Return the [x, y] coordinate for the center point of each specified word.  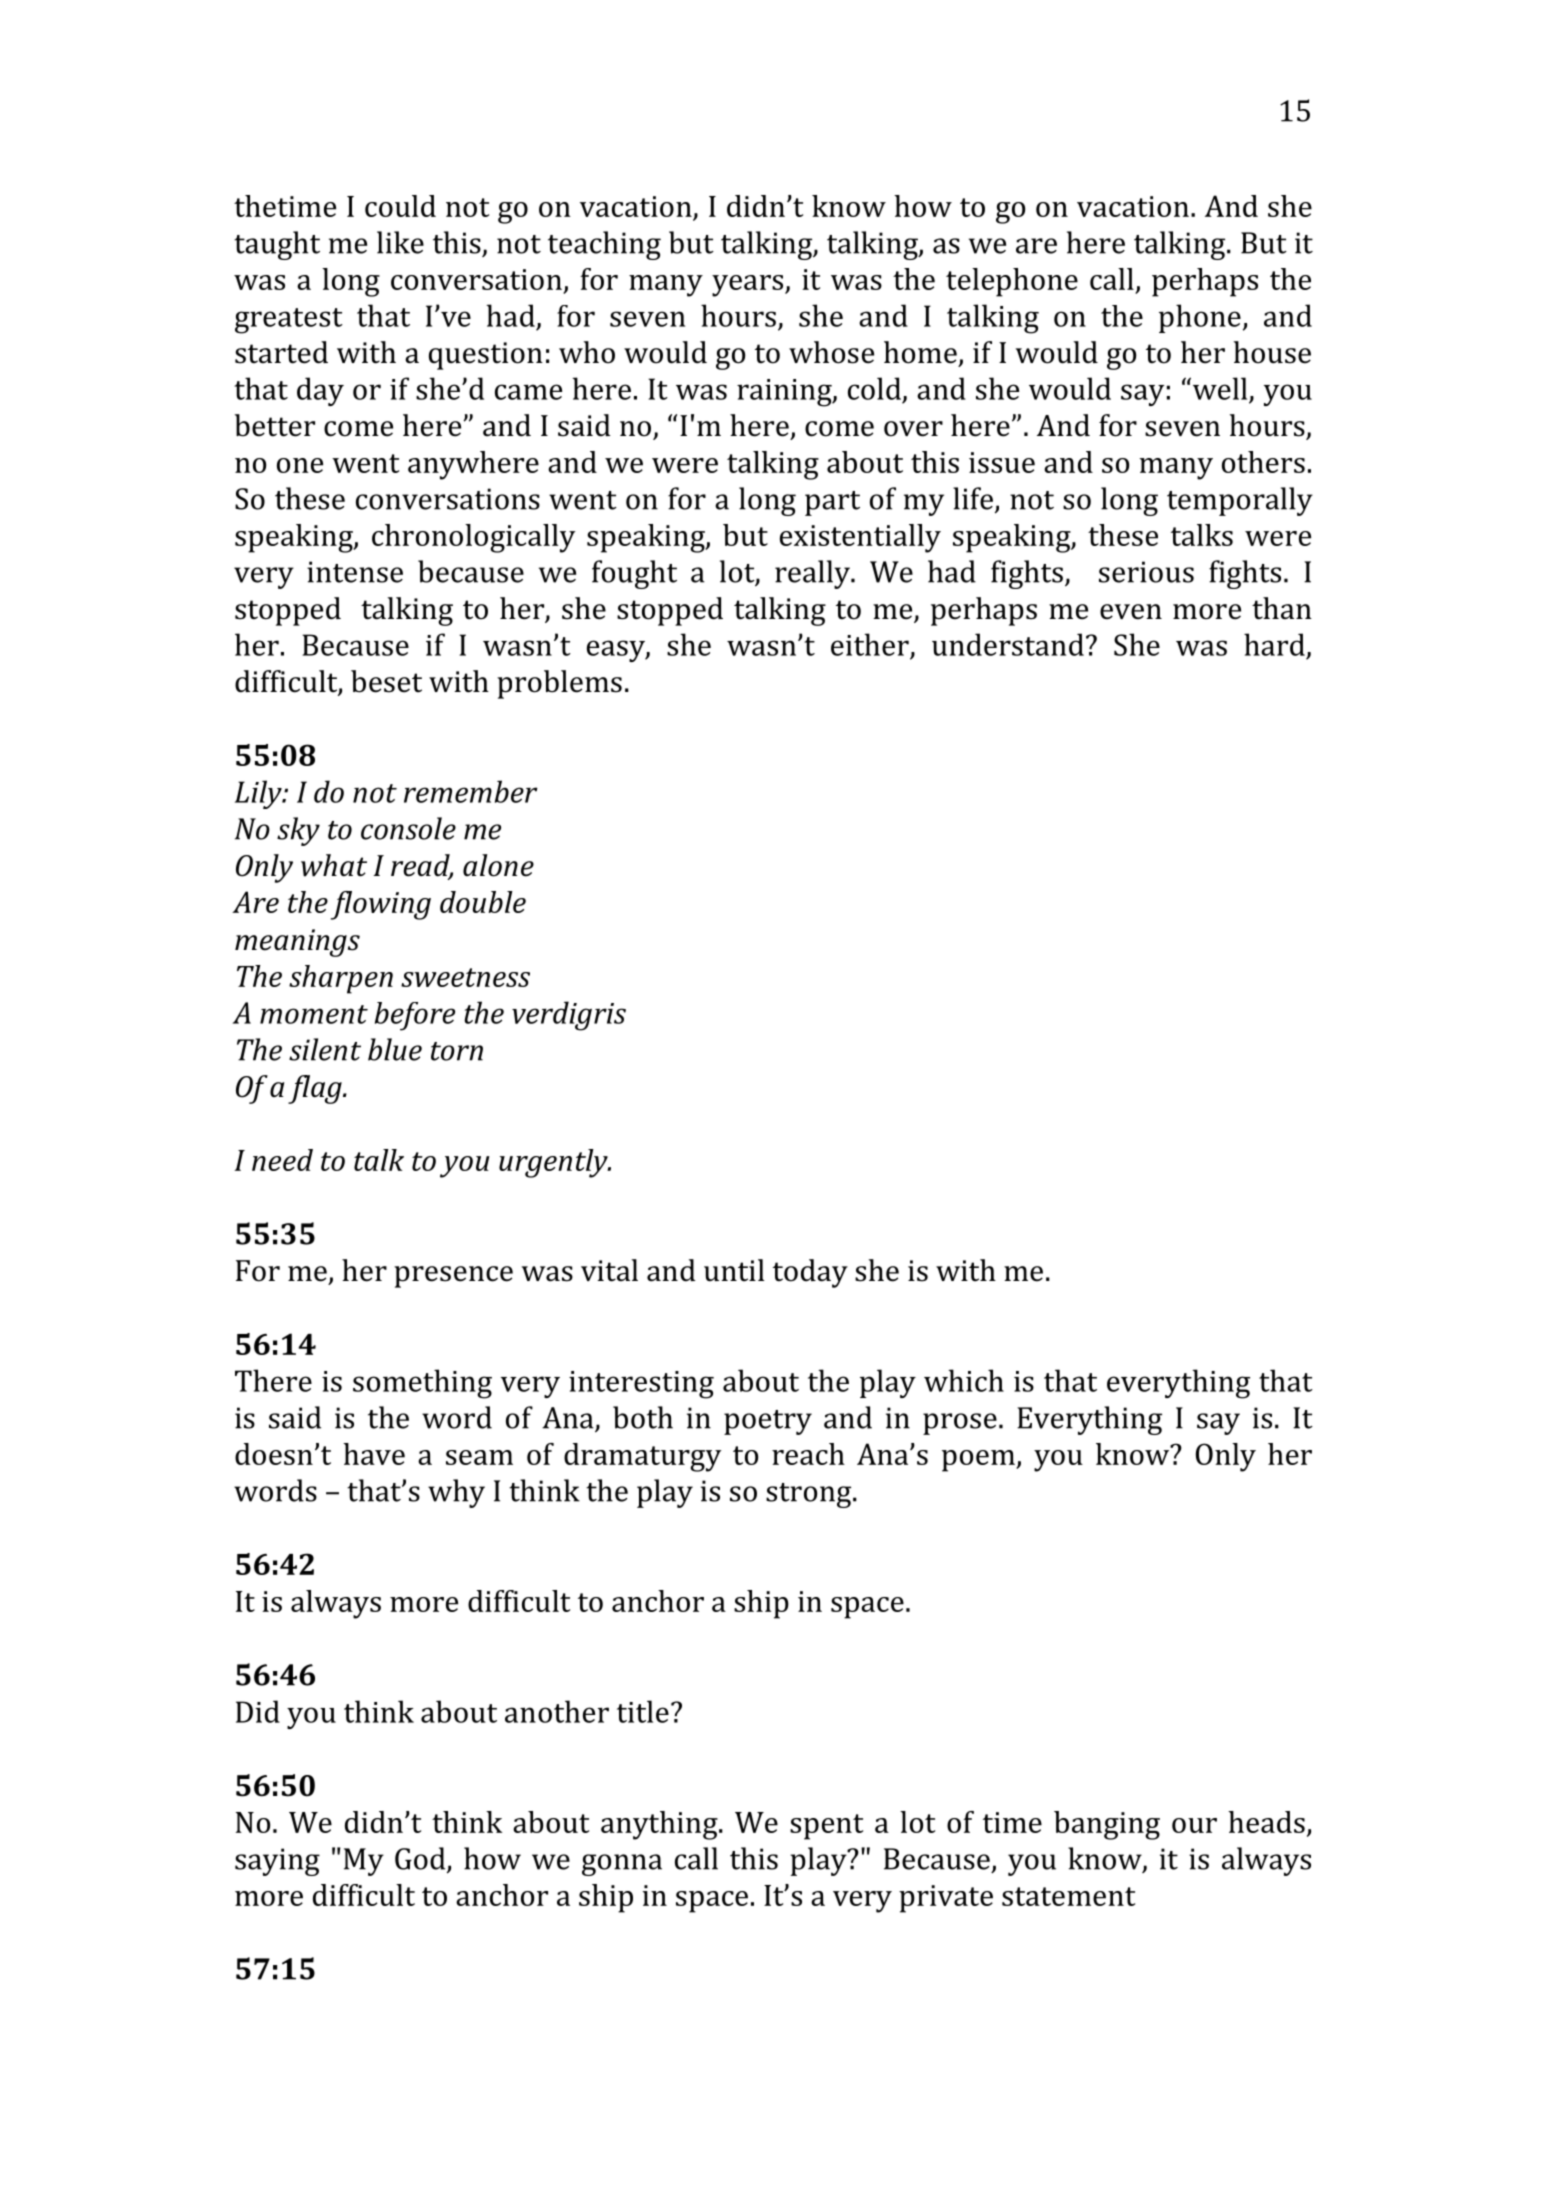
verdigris [569, 1016]
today [810, 1273]
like [400, 242]
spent [826, 1827]
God [421, 1859]
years [749, 286]
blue [395, 1049]
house [1272, 352]
